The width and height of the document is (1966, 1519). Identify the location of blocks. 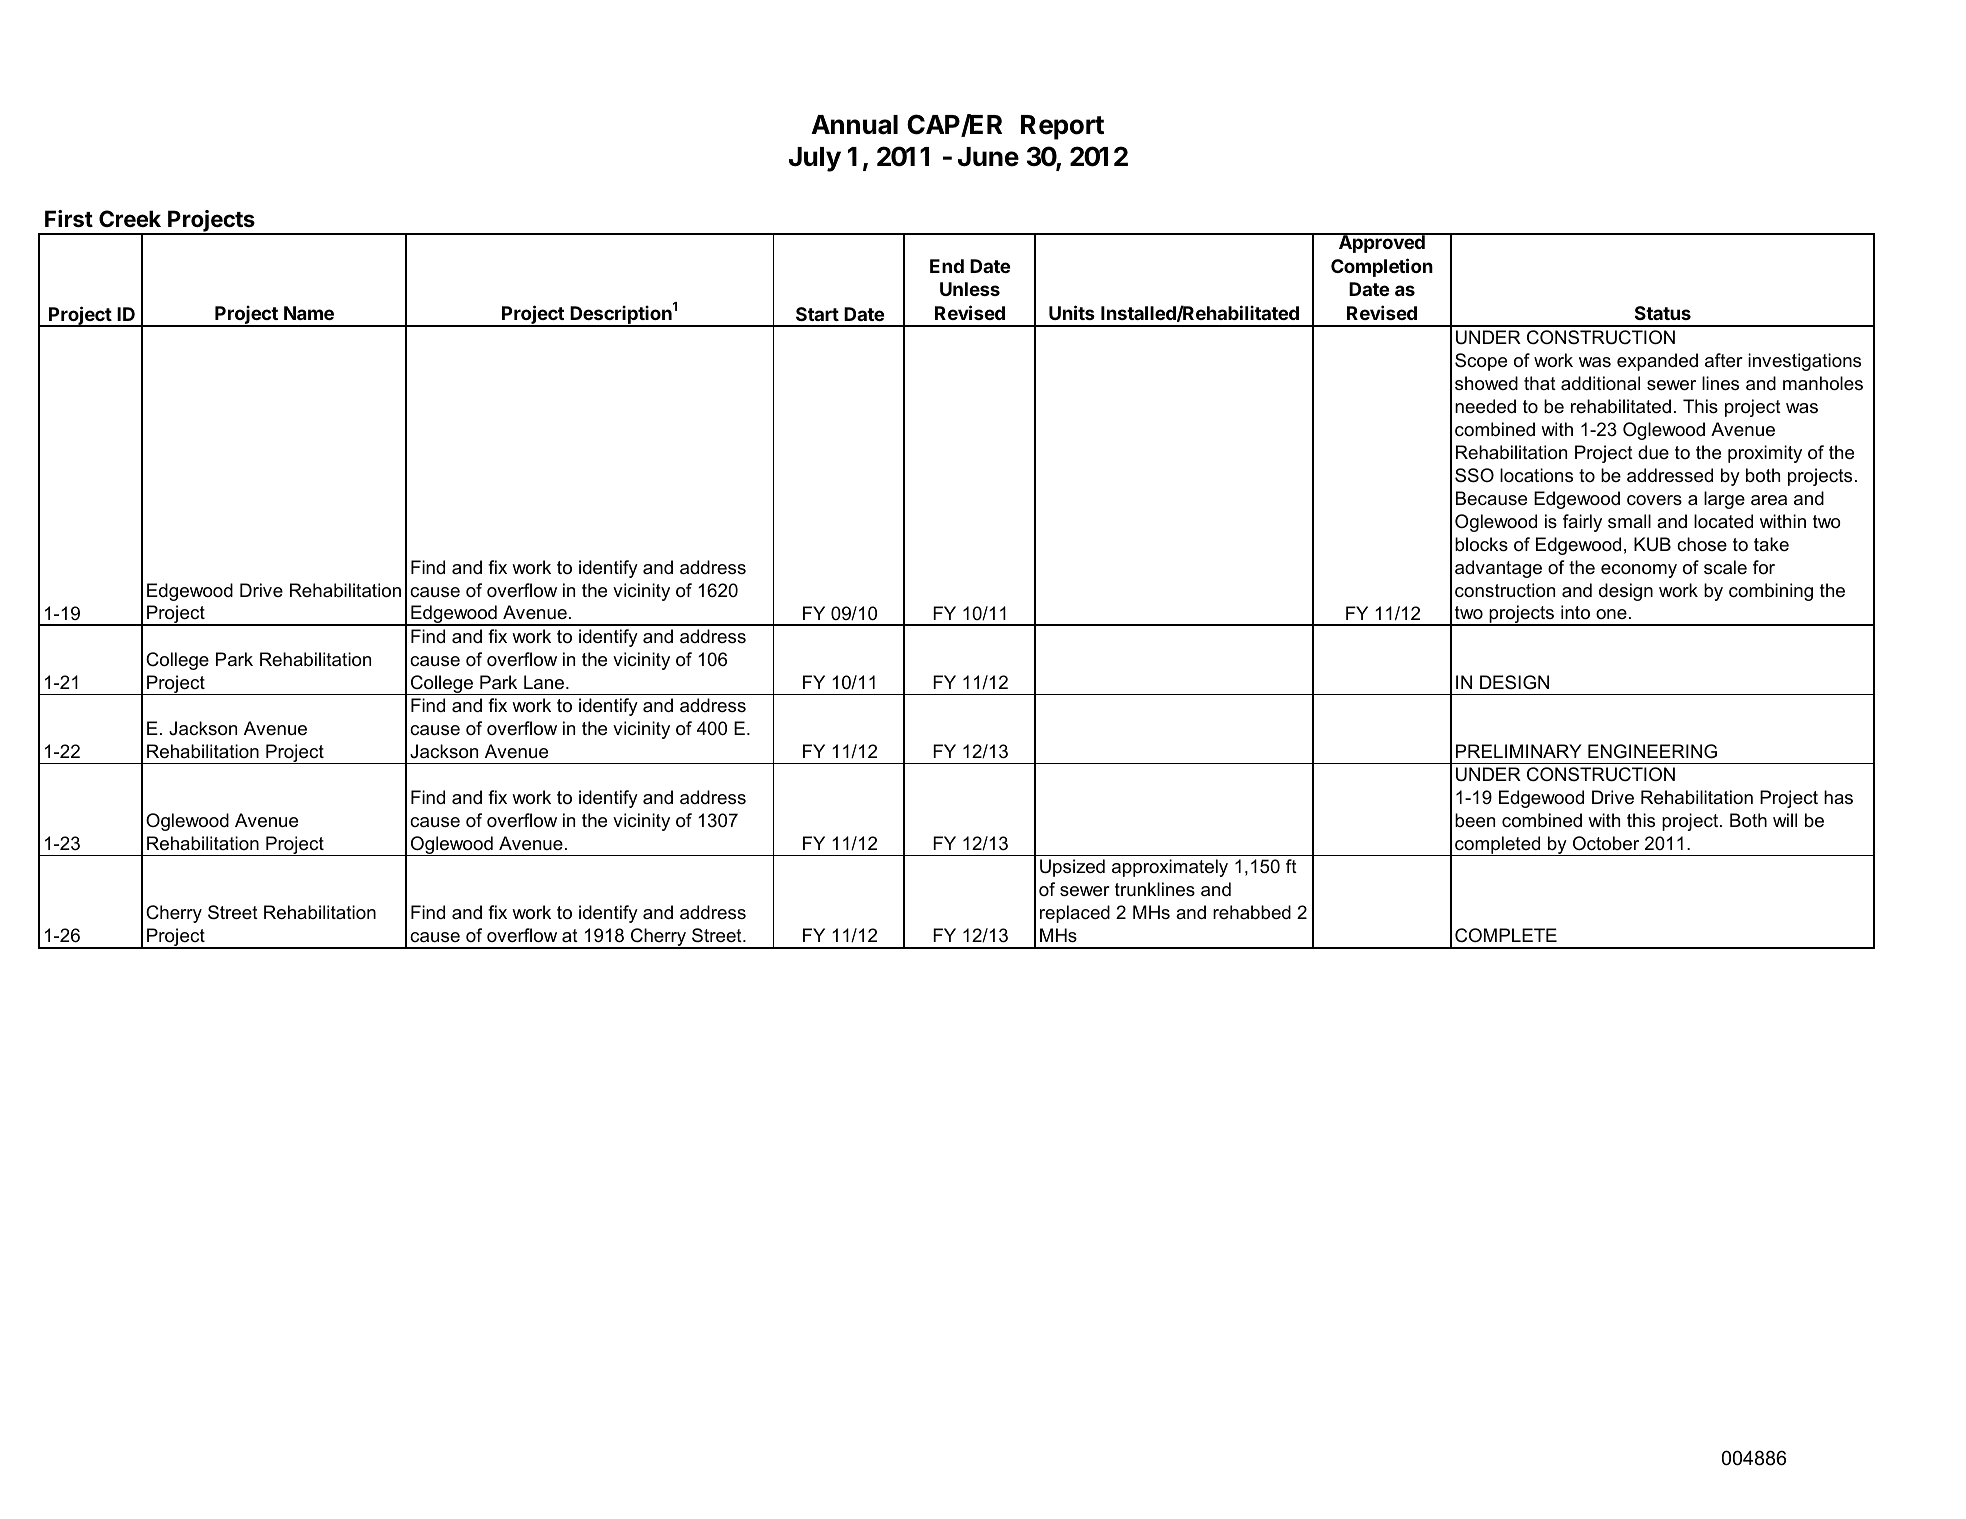
(1481, 544).
